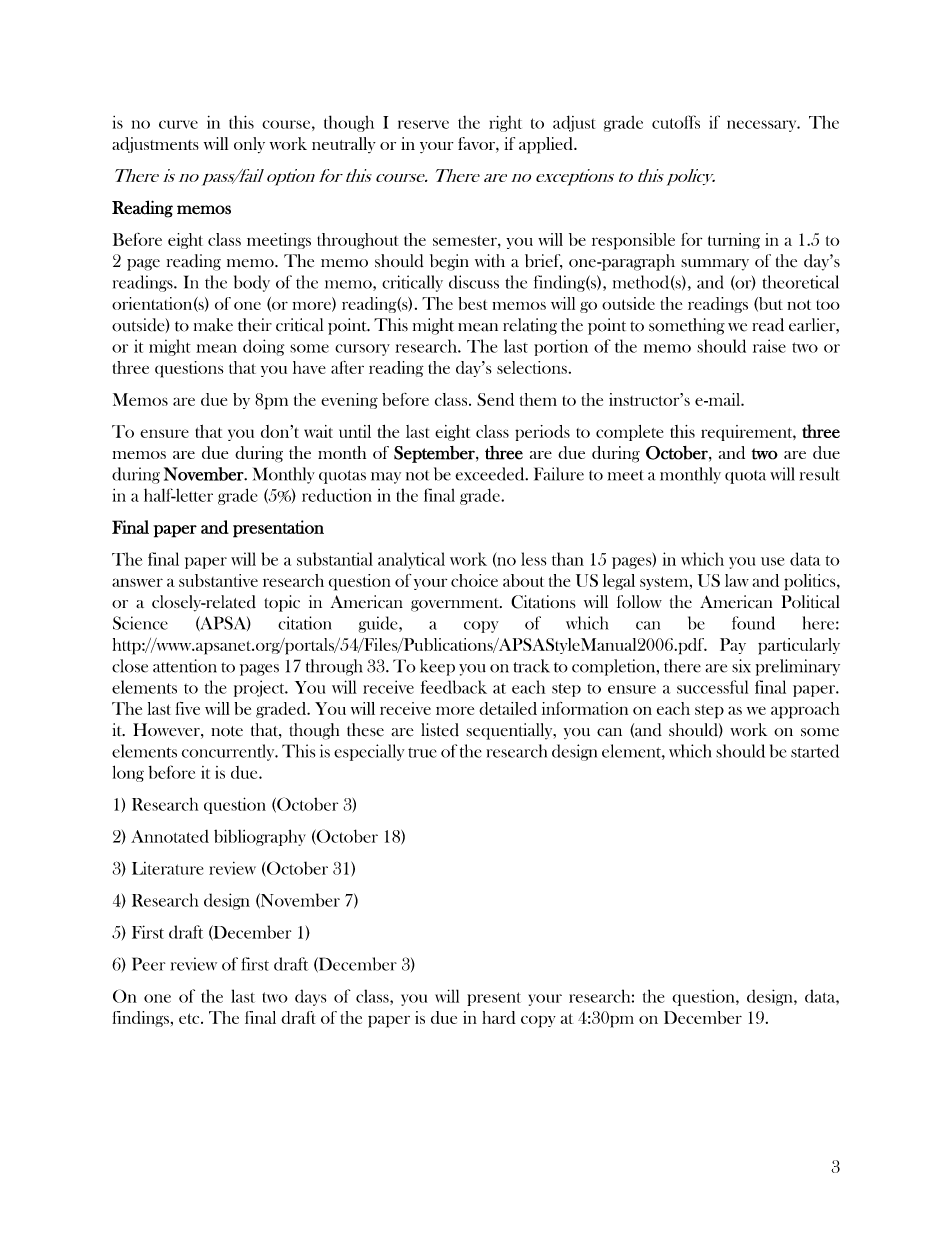 The width and height of the screenshot is (952, 1233). Describe the element at coordinates (218, 580) in the screenshot. I see `substantive` at that location.
